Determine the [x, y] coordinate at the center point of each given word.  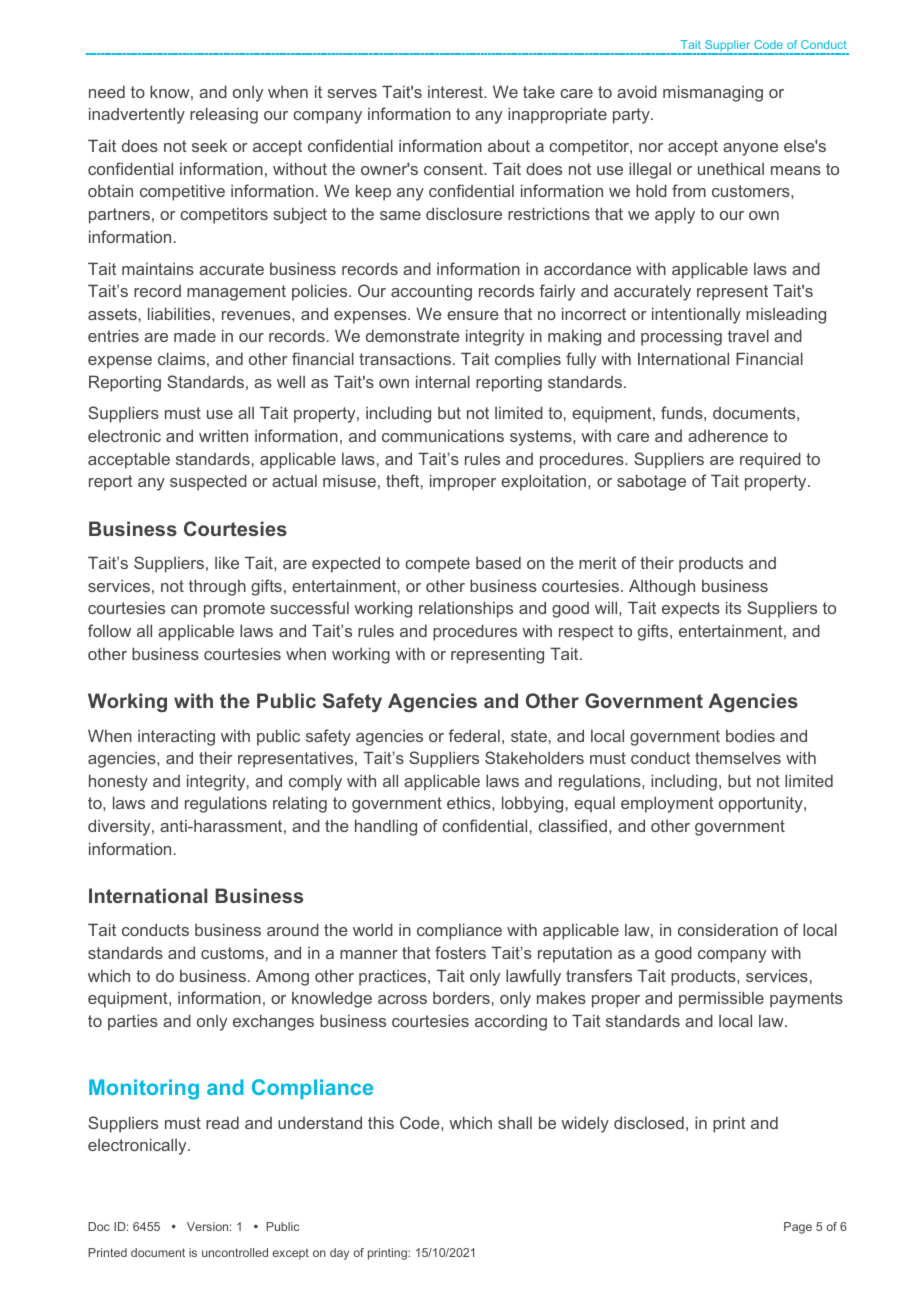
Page [798, 1228]
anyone [750, 149]
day [339, 1254]
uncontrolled [235, 1252]
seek [209, 146]
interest [457, 92]
